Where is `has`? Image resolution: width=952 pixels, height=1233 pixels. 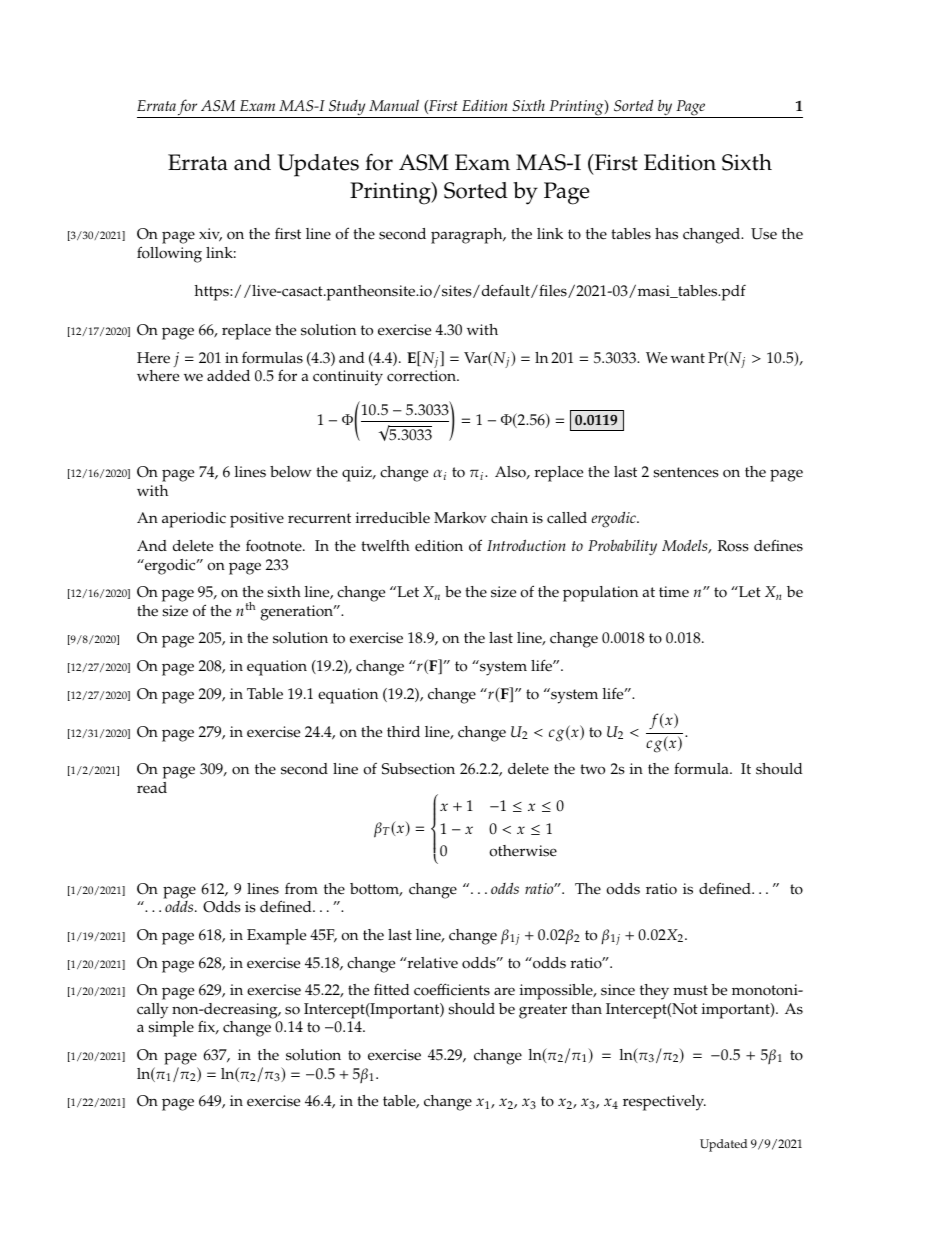
has is located at coordinates (666, 234).
